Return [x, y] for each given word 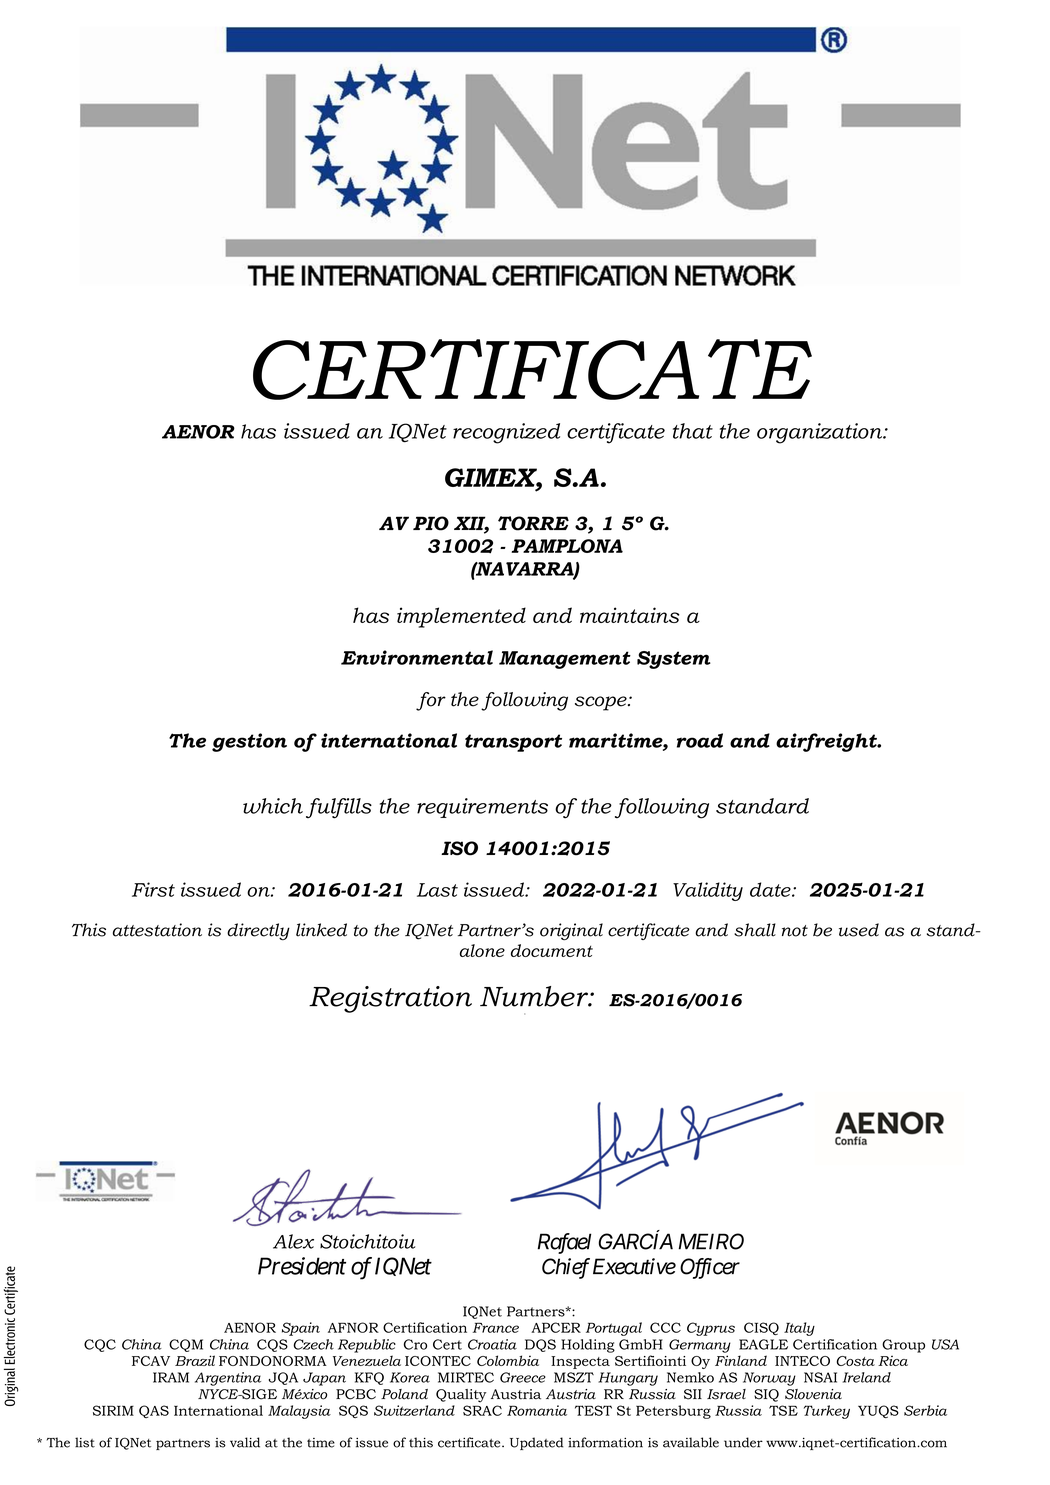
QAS [154, 1411]
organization [821, 433]
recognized [506, 433]
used [859, 930]
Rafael [564, 1243]
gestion [249, 742]
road [700, 740]
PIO [431, 523]
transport [513, 743]
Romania [537, 1410]
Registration [390, 999]
